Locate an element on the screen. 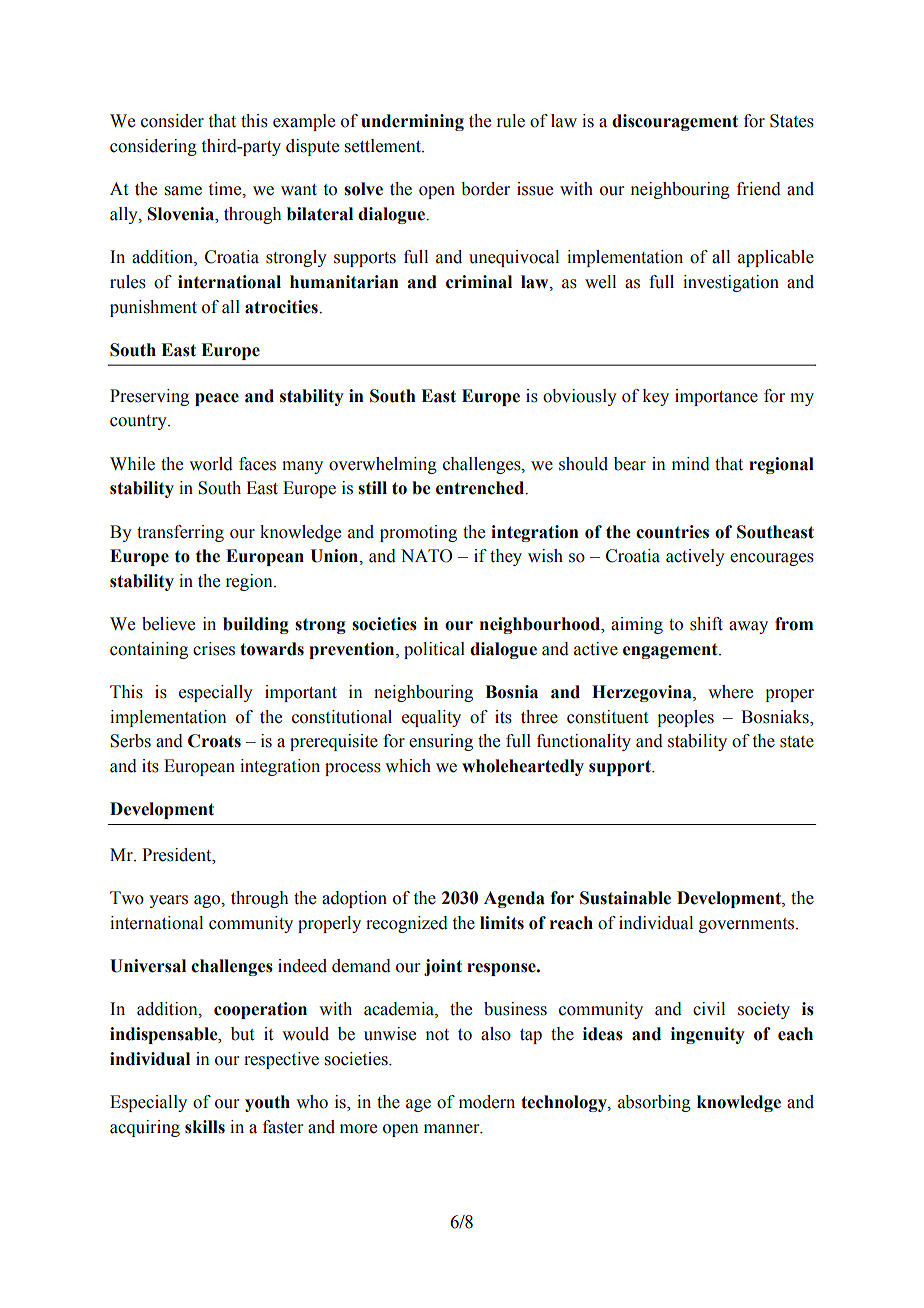 The image size is (924, 1308). border is located at coordinates (485, 189).
